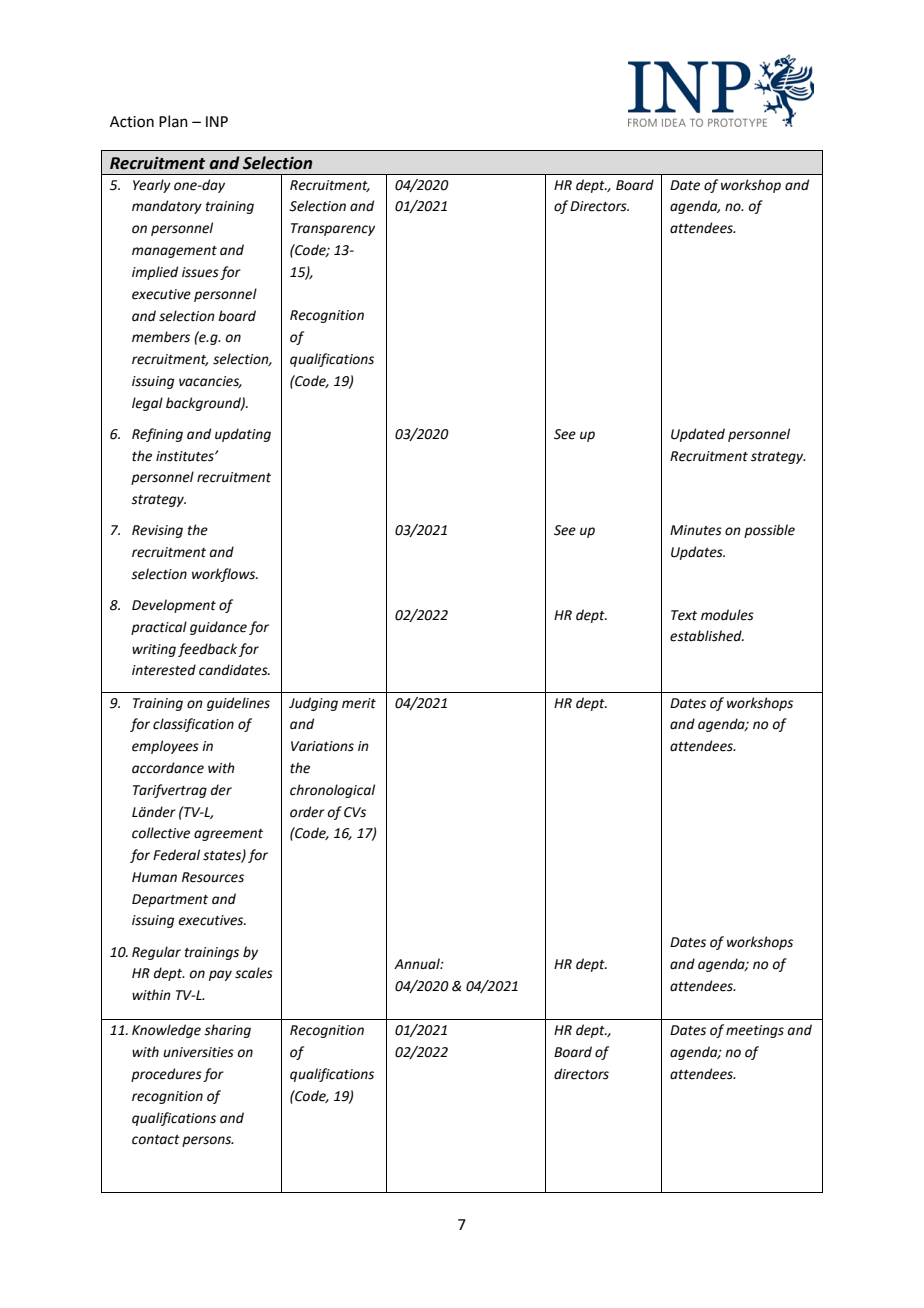 The width and height of the page is (924, 1308). What do you see at coordinates (217, 121) in the page?
I see `INP` at bounding box center [217, 121].
